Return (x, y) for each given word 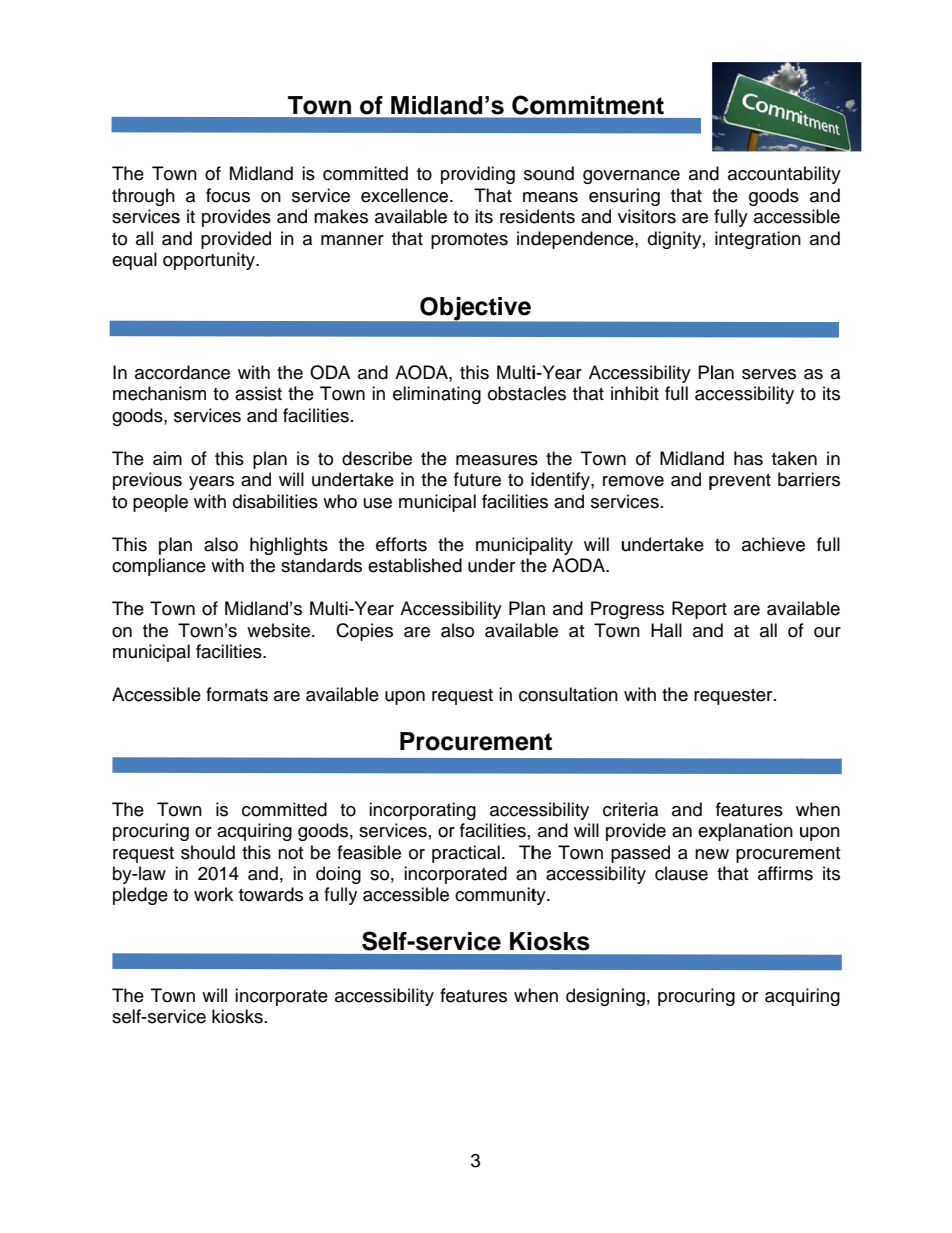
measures (497, 460)
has (748, 458)
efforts (401, 544)
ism (192, 393)
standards (321, 565)
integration (758, 240)
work (213, 894)
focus (228, 195)
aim (167, 458)
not (290, 853)
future (477, 479)
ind (529, 238)
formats (237, 694)
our (827, 632)
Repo (693, 610)
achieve (773, 544)
